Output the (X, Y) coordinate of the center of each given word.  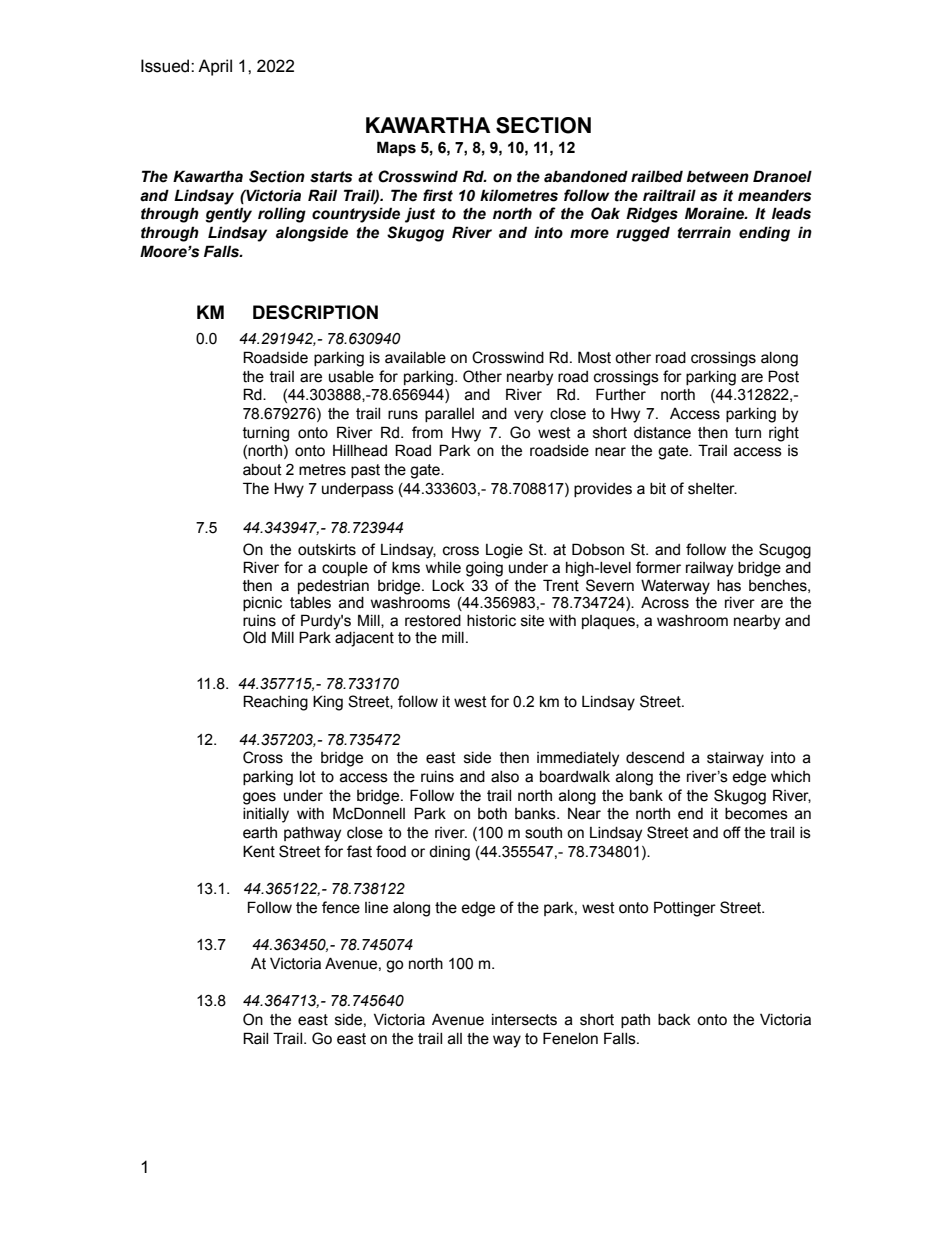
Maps (396, 148)
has (729, 586)
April (215, 67)
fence (341, 907)
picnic (262, 604)
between (718, 176)
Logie (504, 551)
